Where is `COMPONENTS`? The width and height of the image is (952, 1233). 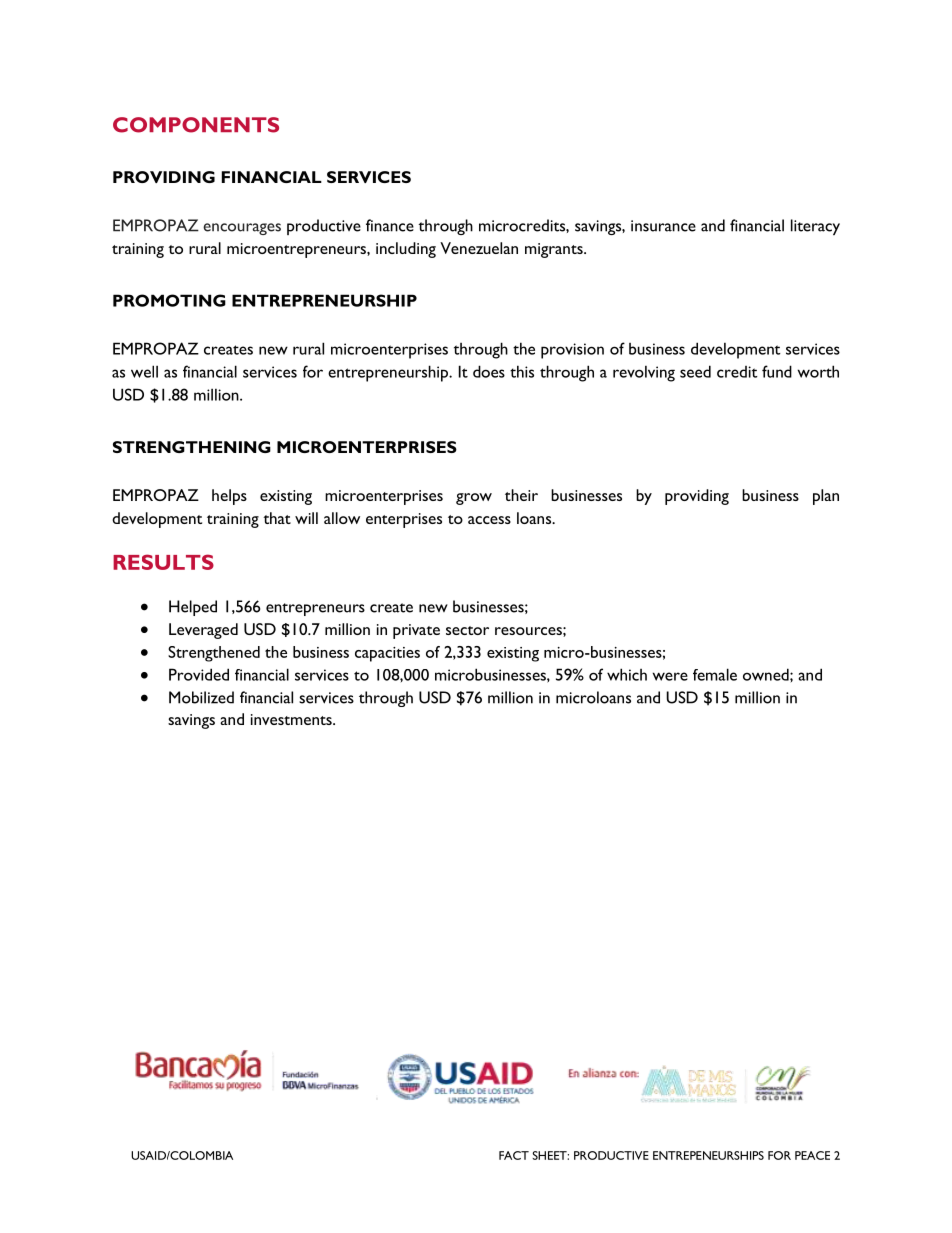 COMPONENTS is located at coordinates (196, 125).
